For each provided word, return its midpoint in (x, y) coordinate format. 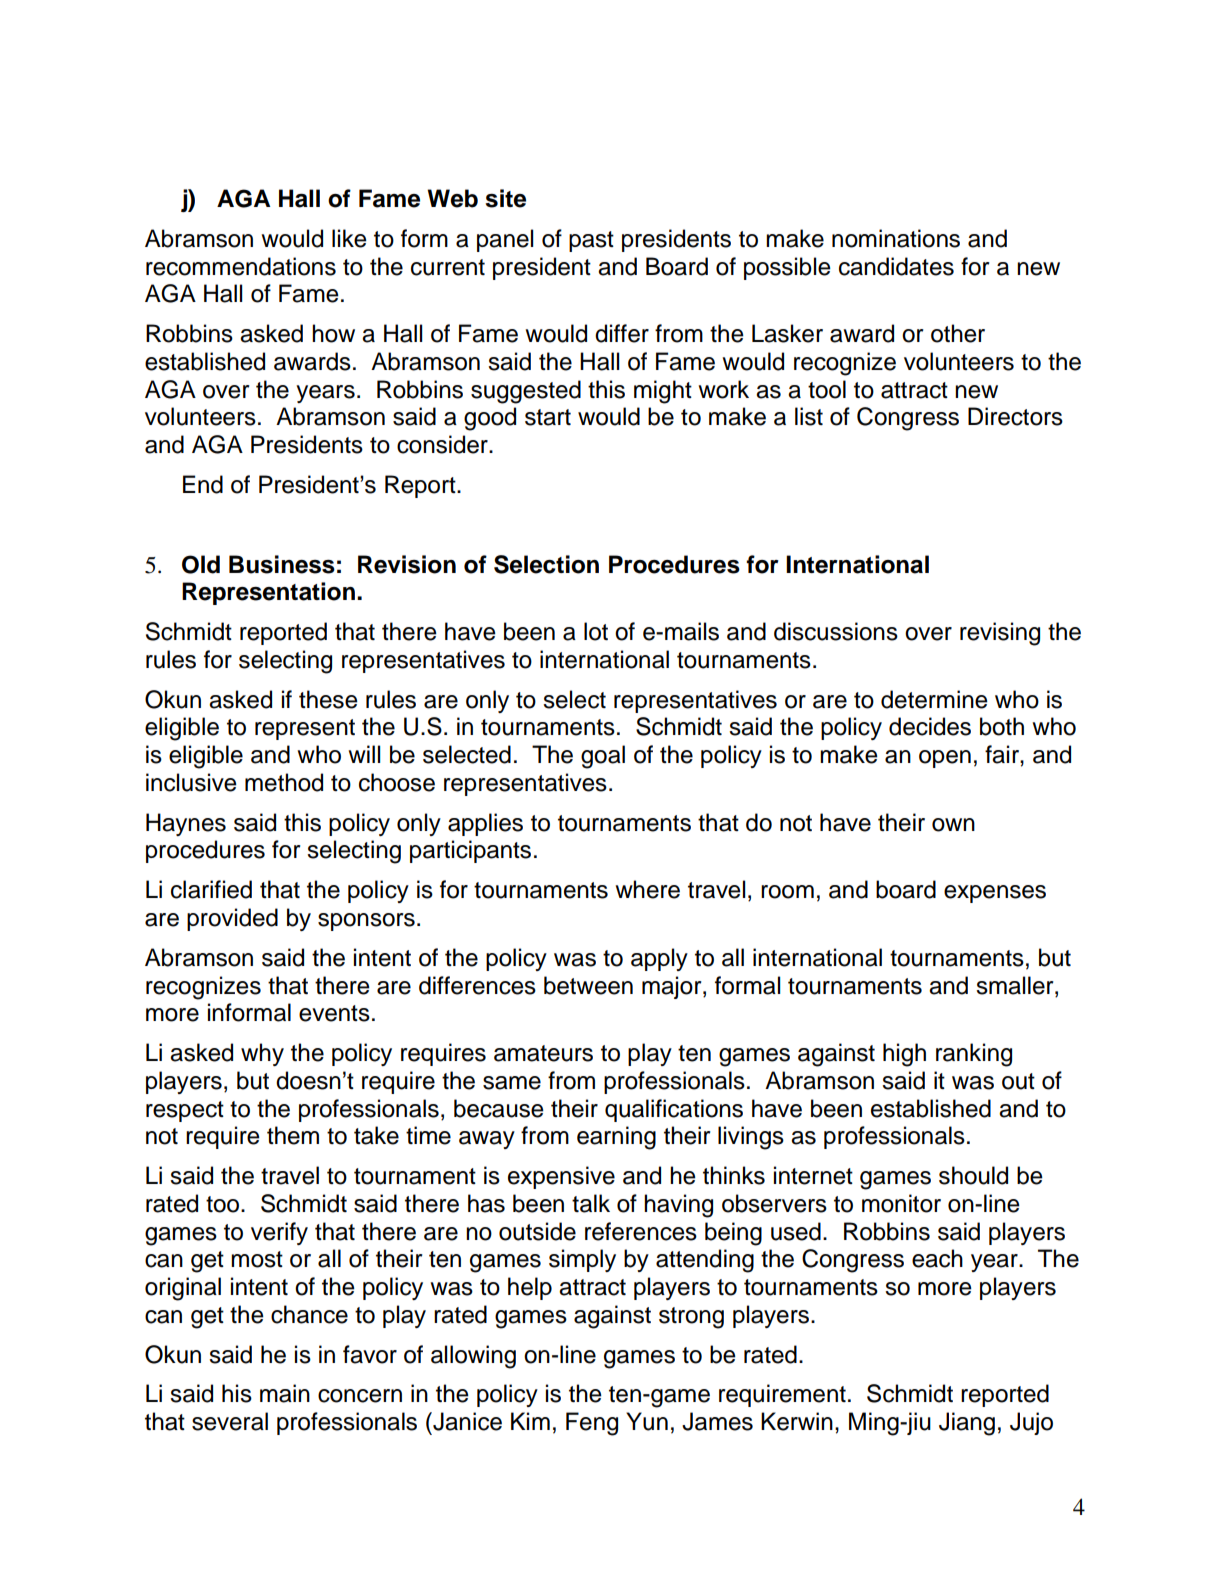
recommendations (241, 266)
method (284, 782)
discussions (836, 631)
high (904, 1055)
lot (596, 631)
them (293, 1135)
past (591, 241)
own (953, 825)
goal (603, 757)
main (285, 1393)
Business (282, 564)
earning (616, 1138)
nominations (896, 238)
